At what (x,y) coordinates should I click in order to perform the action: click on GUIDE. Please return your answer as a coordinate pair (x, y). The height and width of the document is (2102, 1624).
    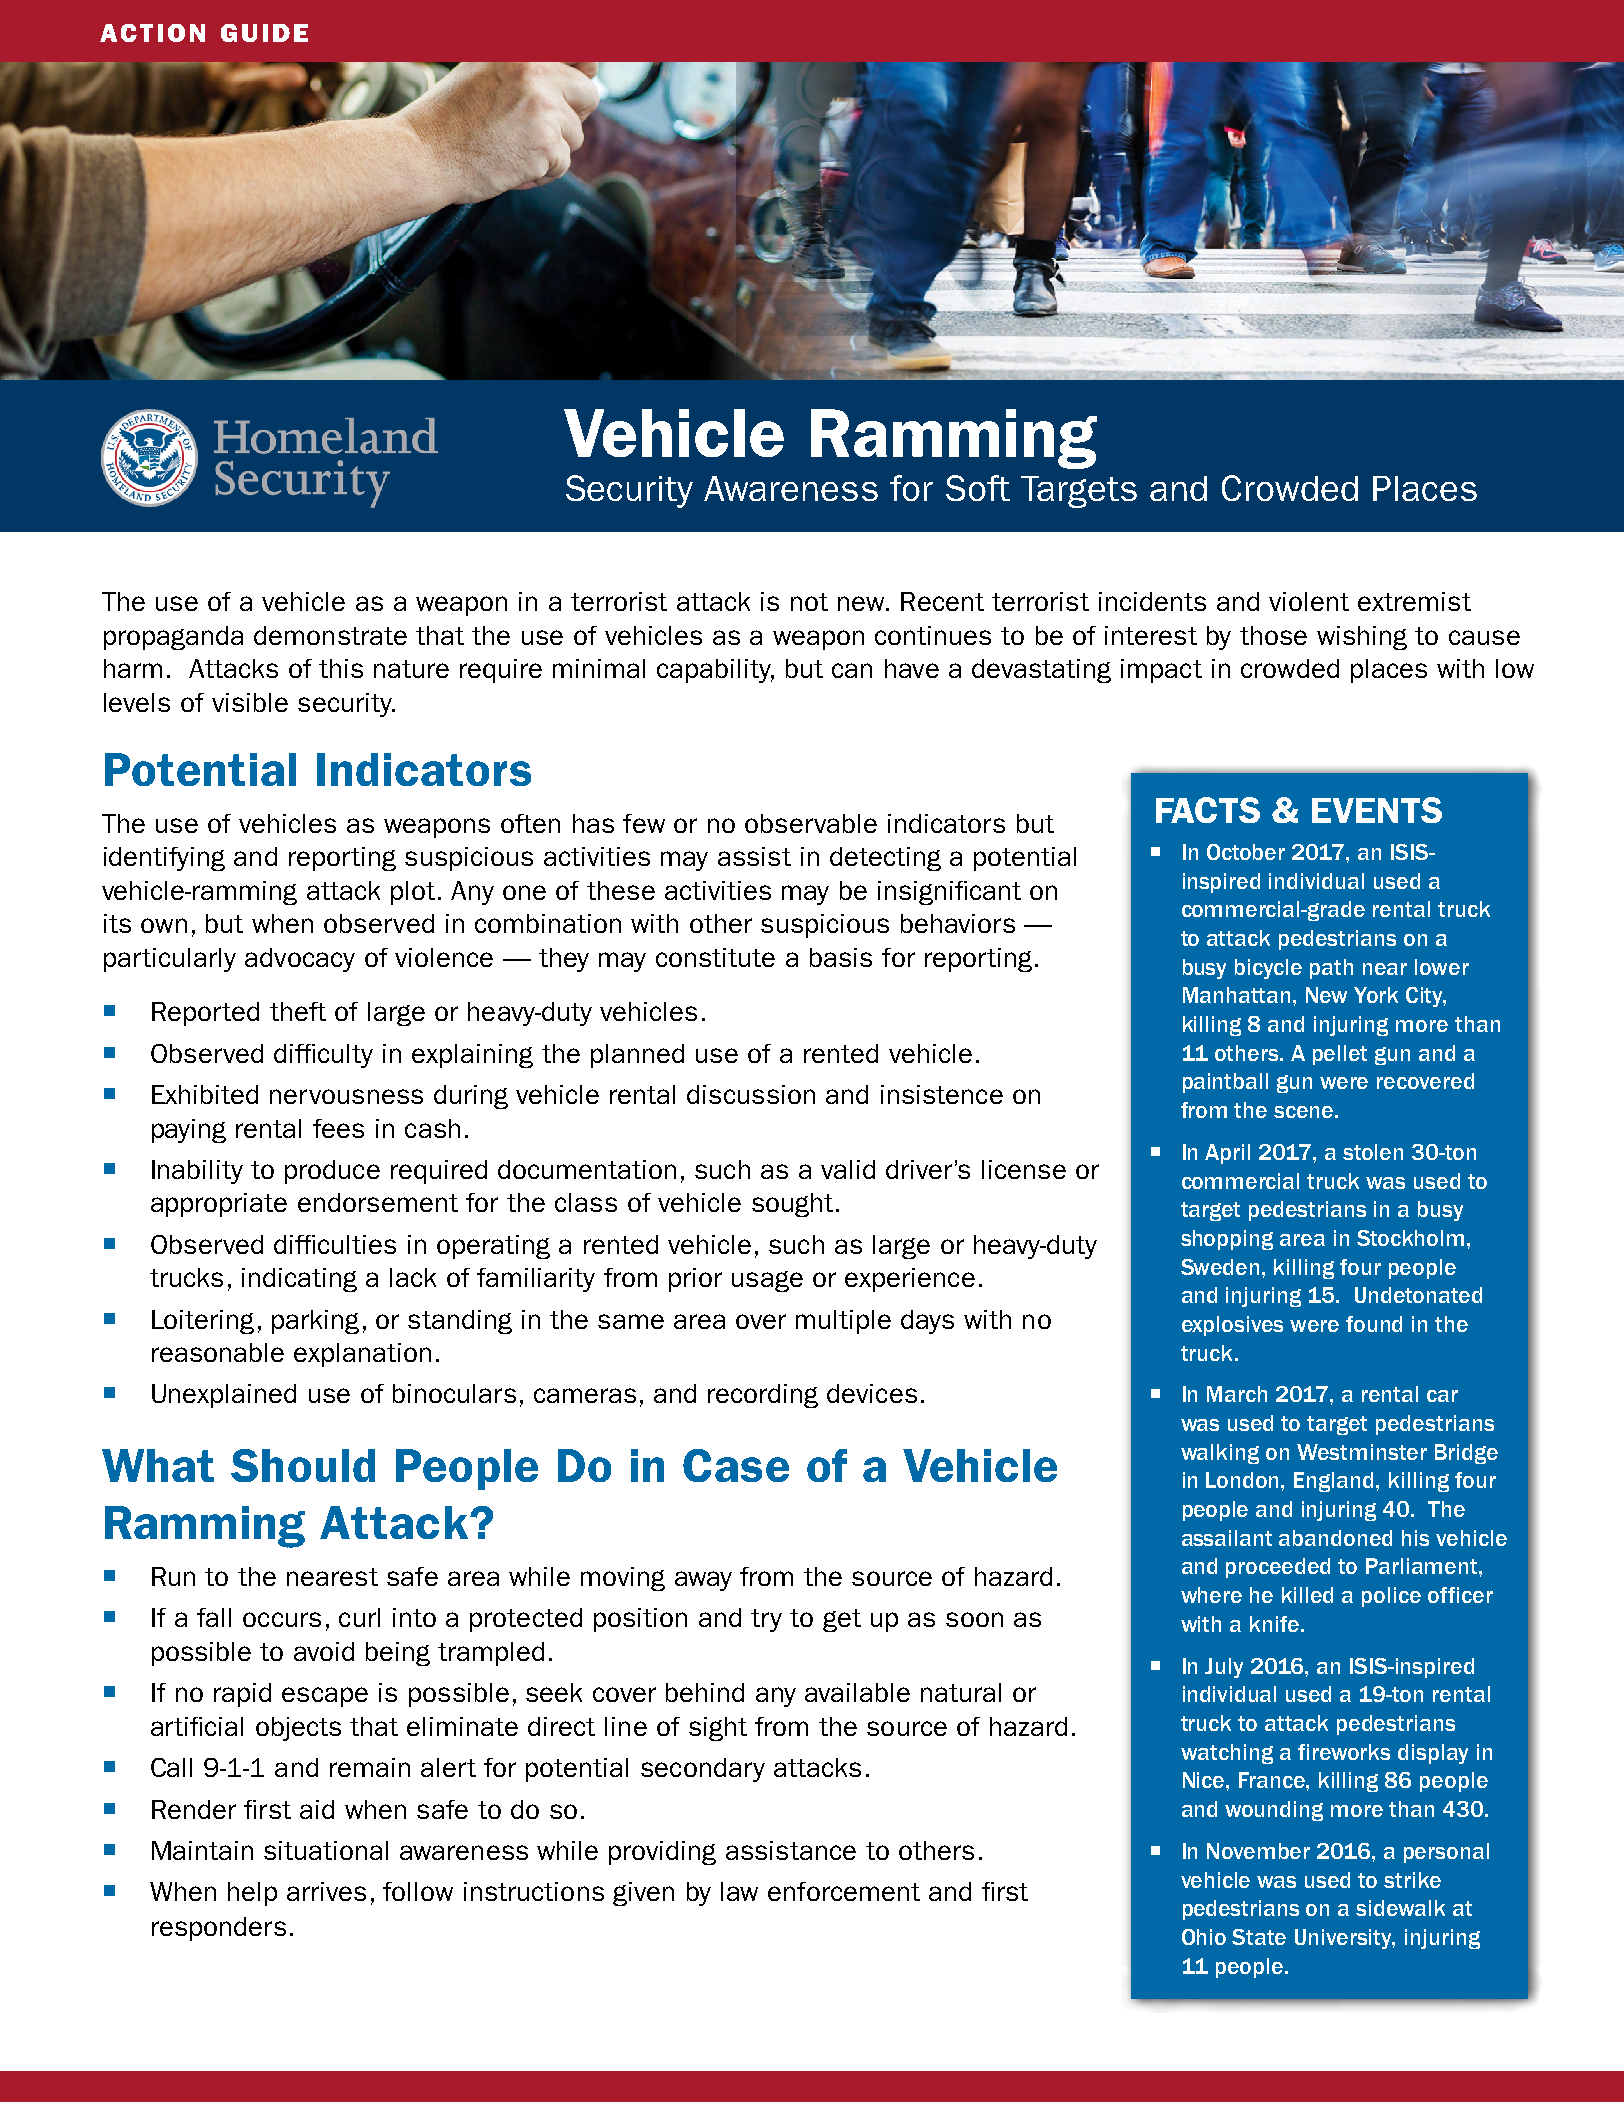
    Looking at the image, I should click on (264, 33).
